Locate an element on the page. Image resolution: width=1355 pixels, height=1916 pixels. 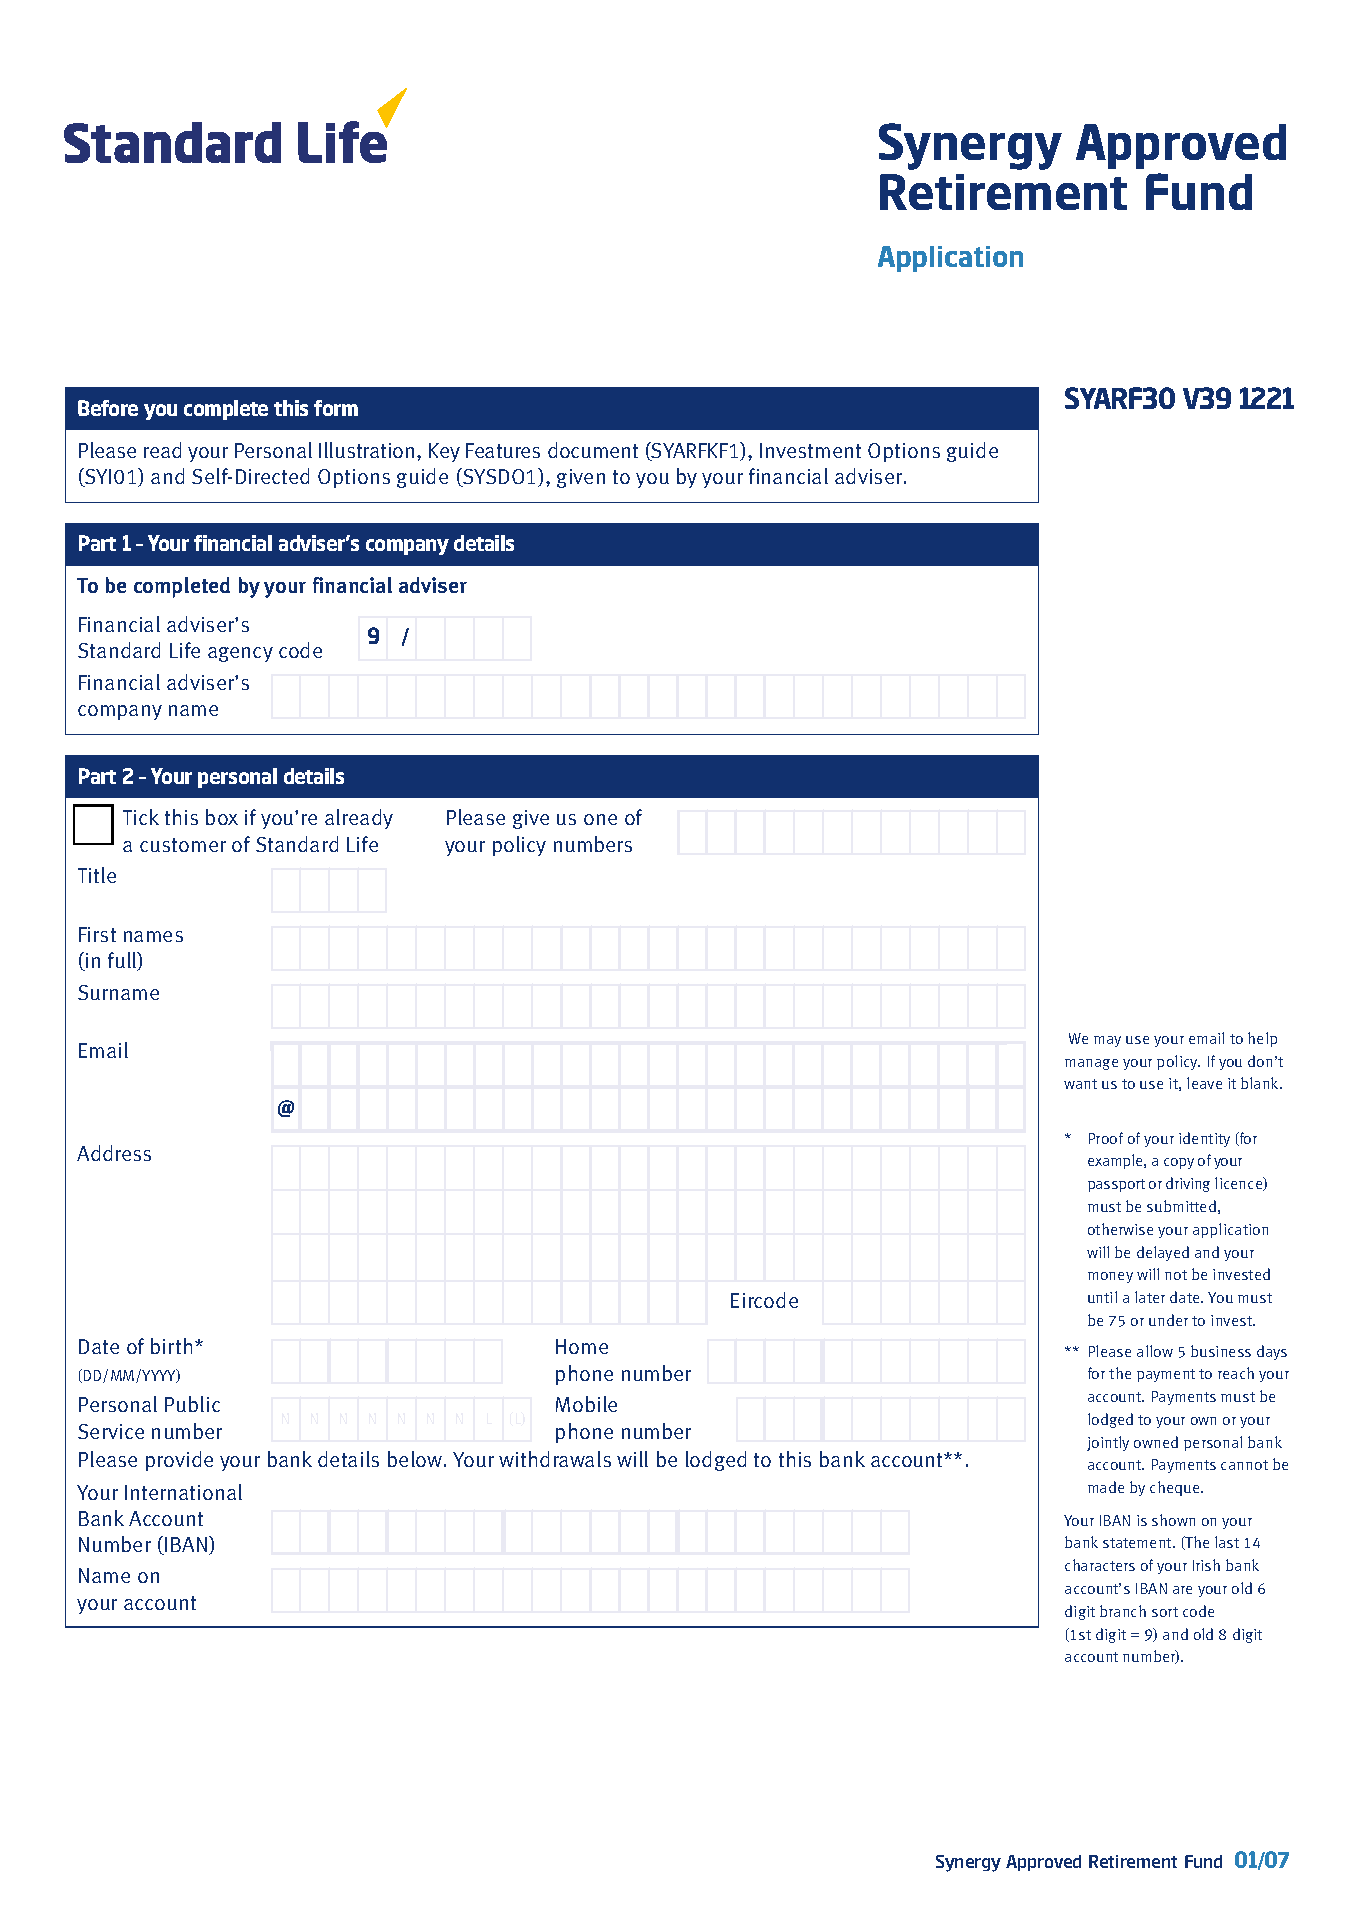
agency is located at coordinates (240, 654).
